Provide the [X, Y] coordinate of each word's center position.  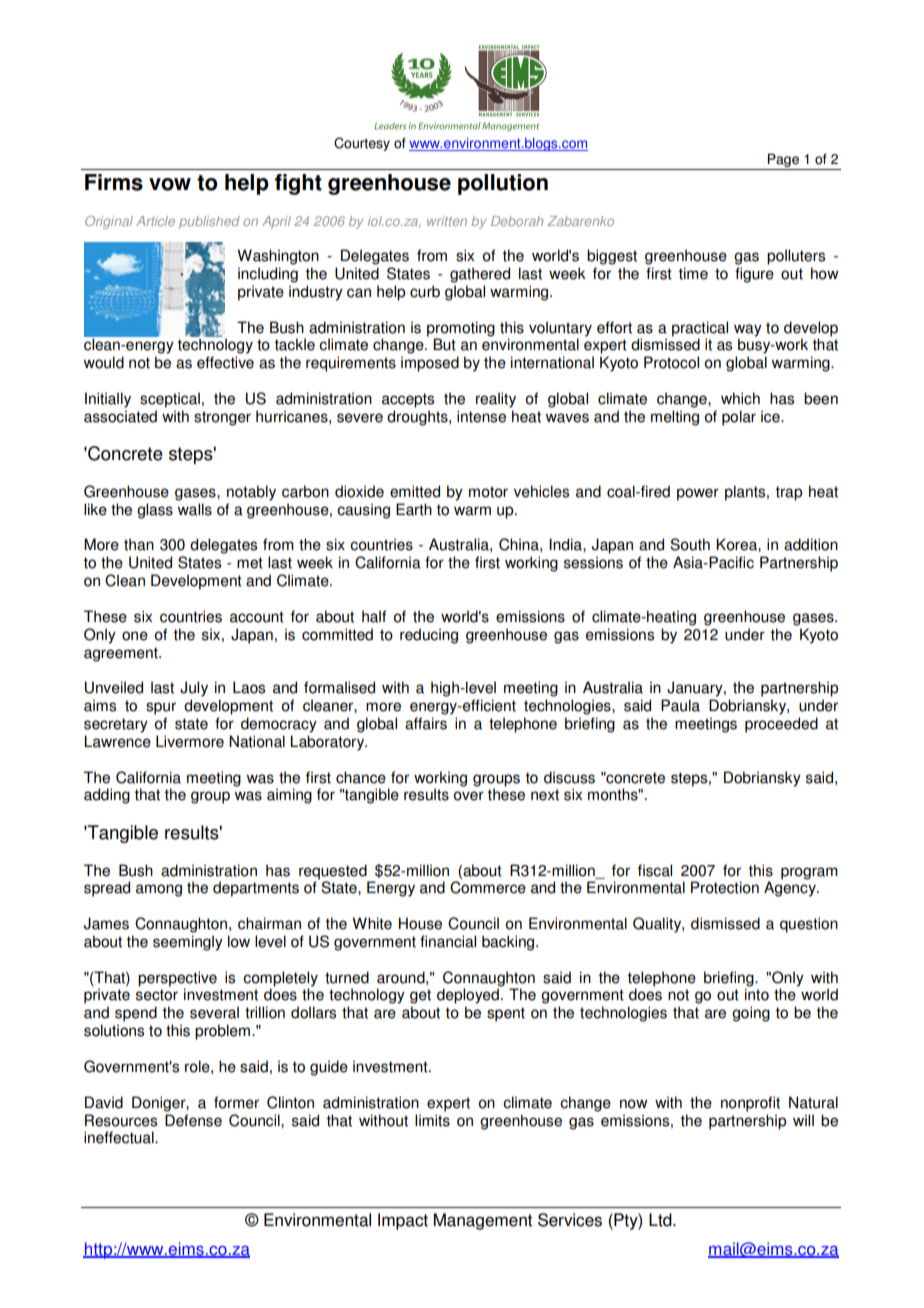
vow [170, 184]
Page [783, 161]
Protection [725, 887]
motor [488, 492]
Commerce [488, 886]
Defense [193, 1120]
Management [483, 1221]
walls [195, 509]
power [698, 494]
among [159, 890]
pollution [503, 184]
